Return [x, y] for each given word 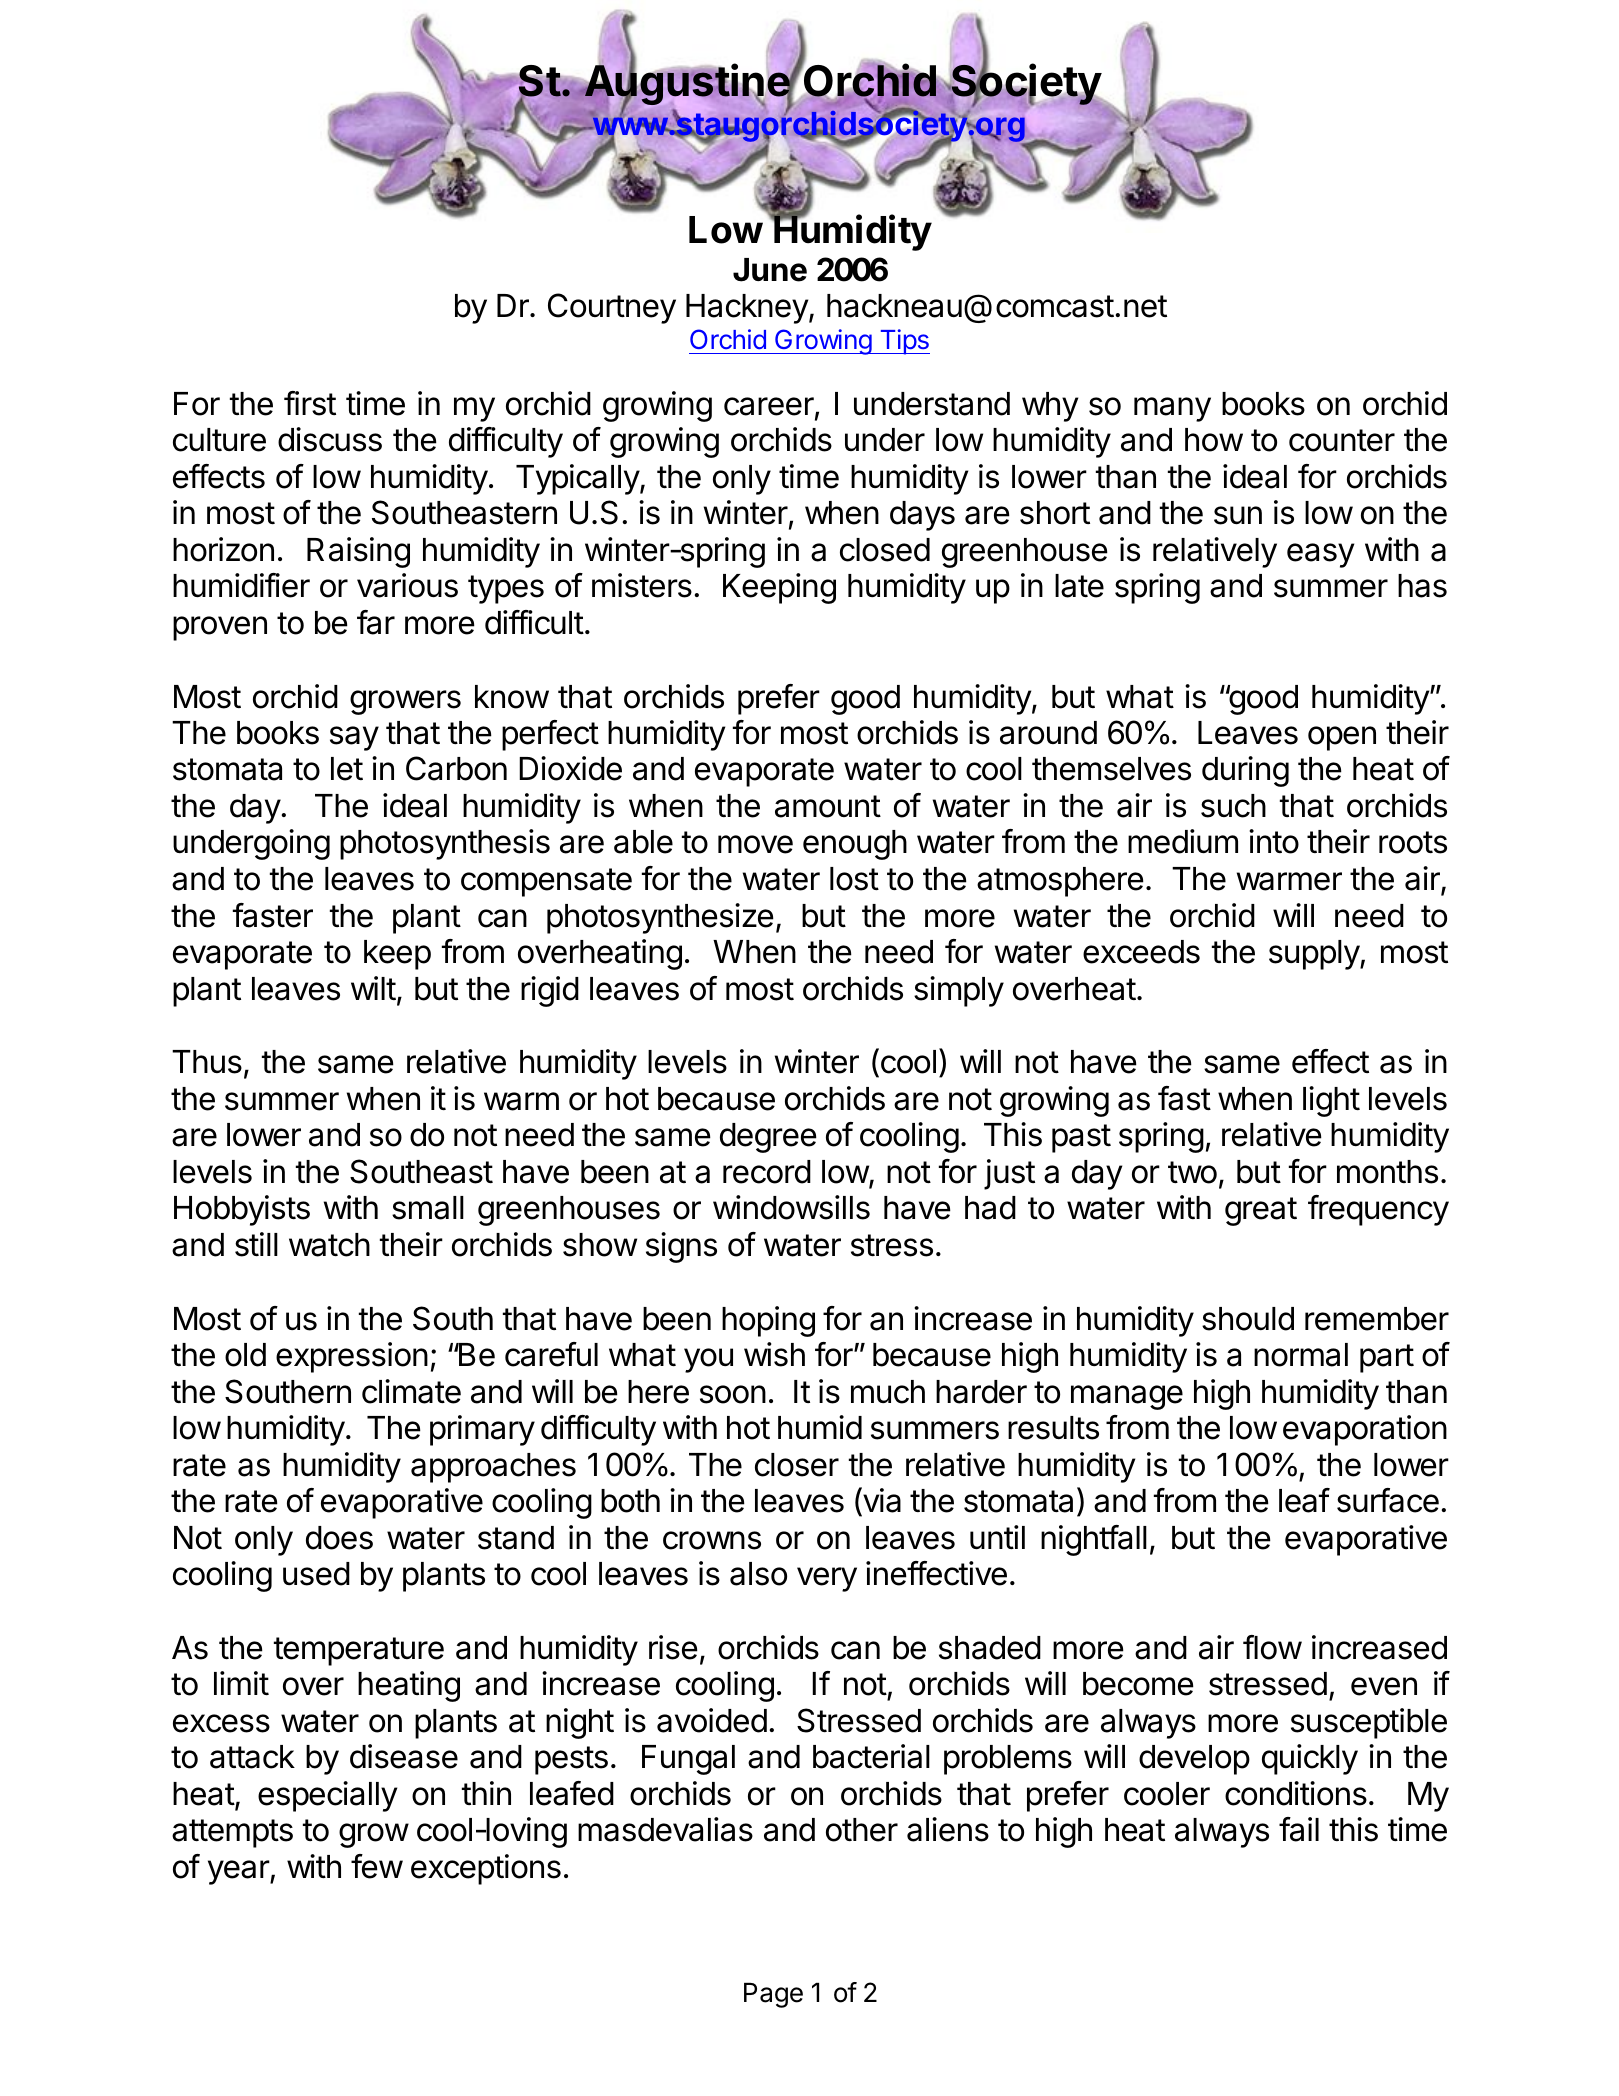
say [354, 738]
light [1331, 1101]
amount [828, 806]
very [827, 1579]
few [377, 1866]
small [428, 1208]
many [1172, 409]
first [310, 403]
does [339, 1538]
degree [768, 1138]
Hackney [748, 309]
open [1342, 738]
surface [1388, 1500]
